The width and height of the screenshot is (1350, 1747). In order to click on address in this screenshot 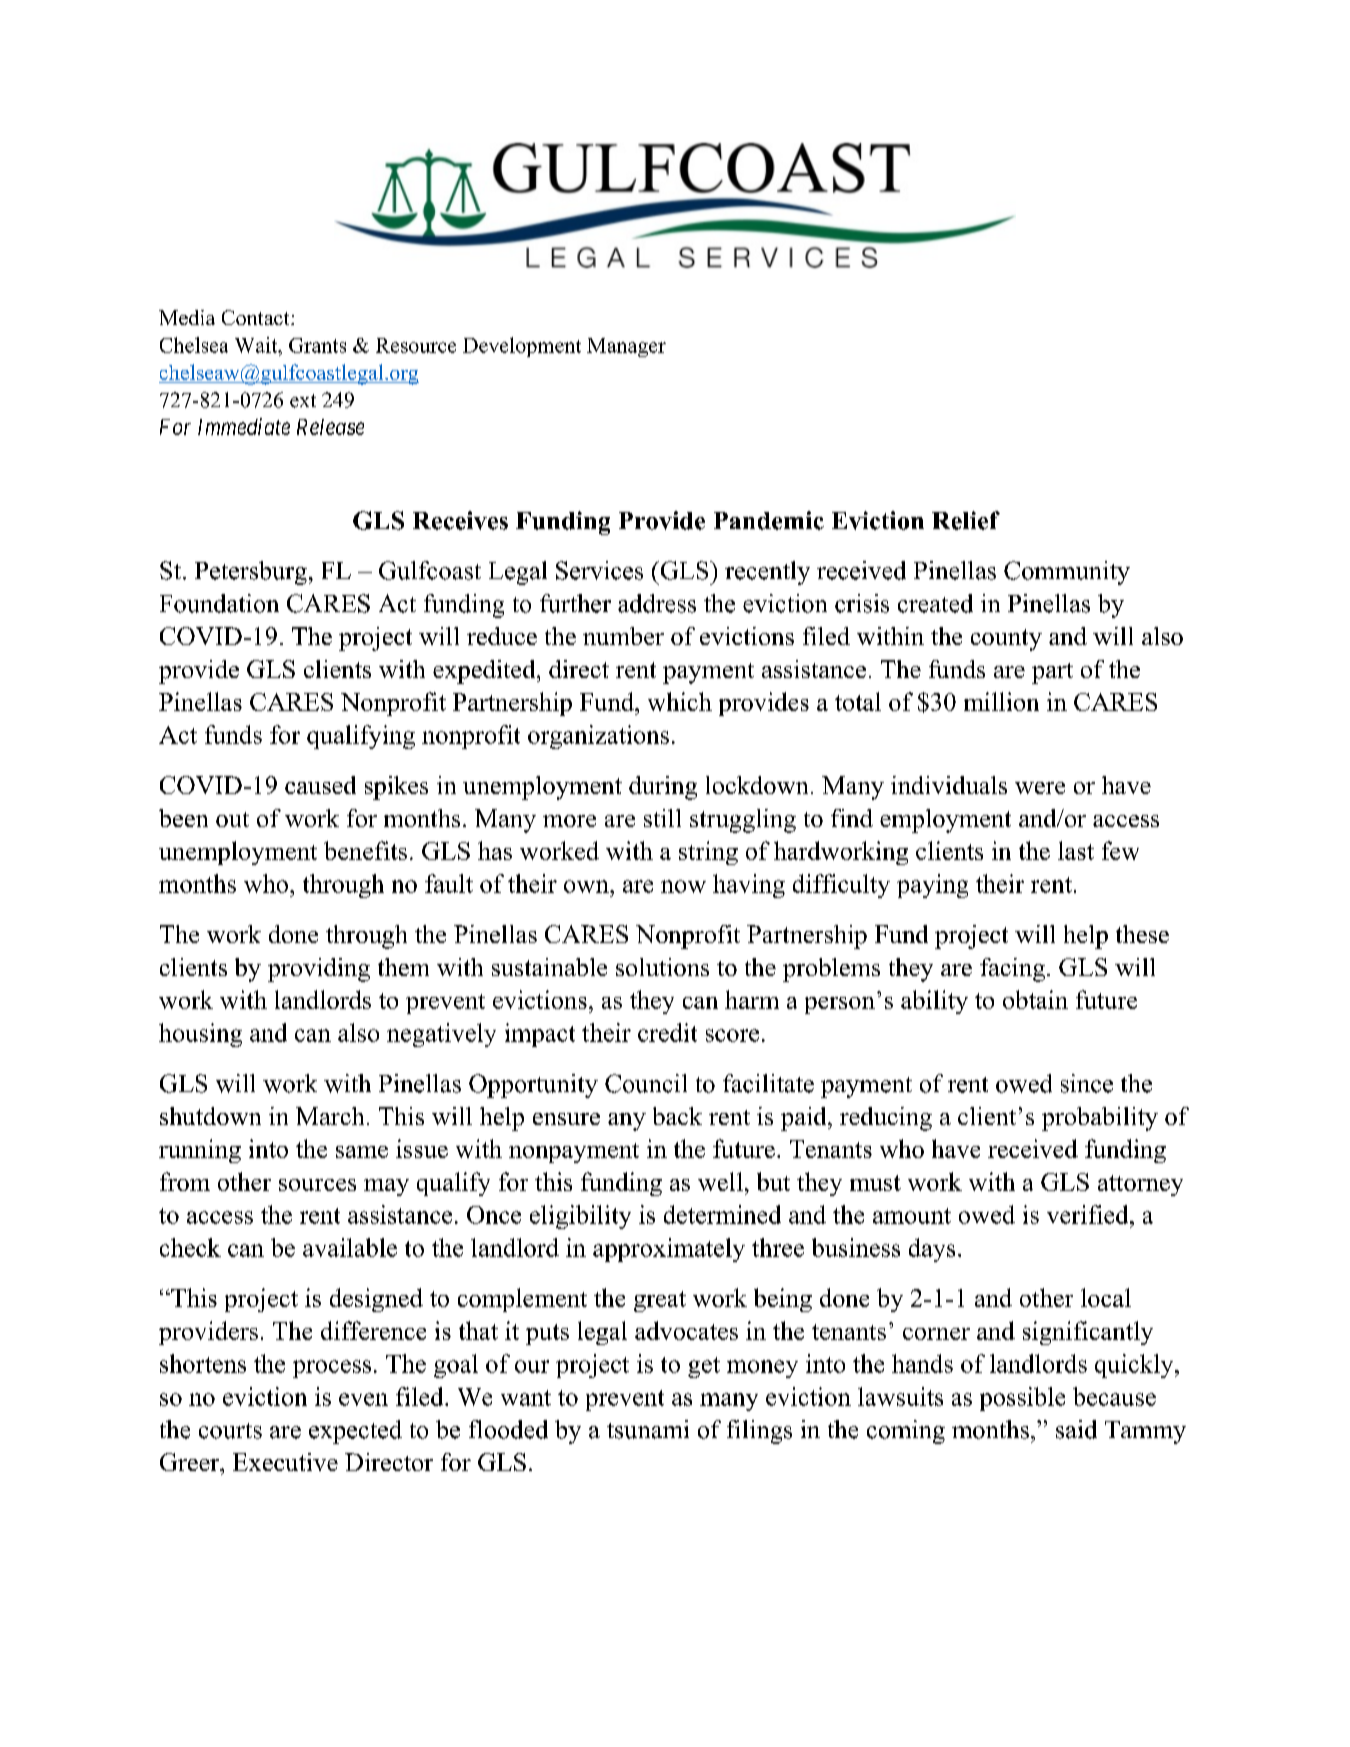, I will do `click(657, 603)`.
